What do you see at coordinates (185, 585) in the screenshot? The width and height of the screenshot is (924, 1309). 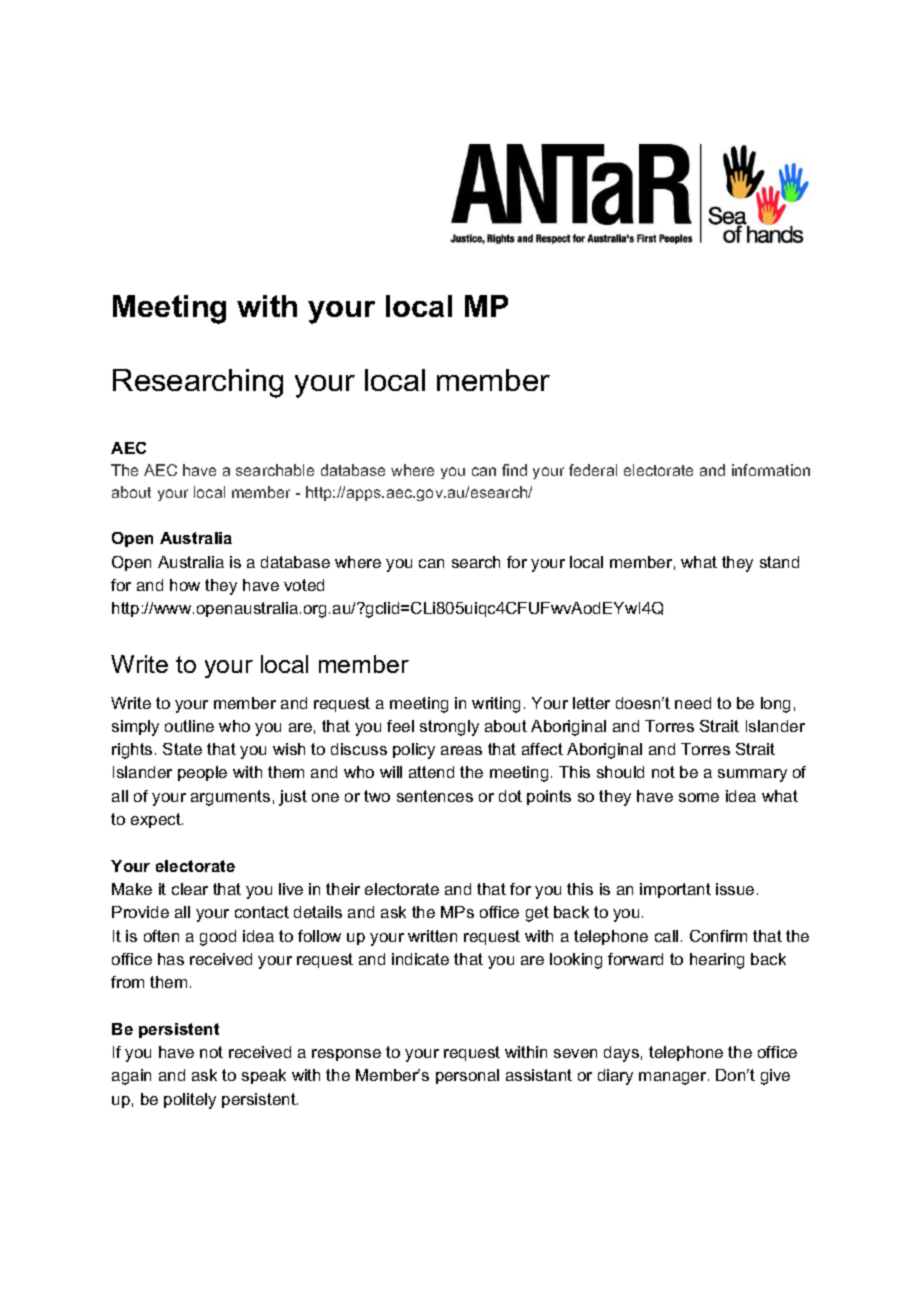 I see `how` at bounding box center [185, 585].
